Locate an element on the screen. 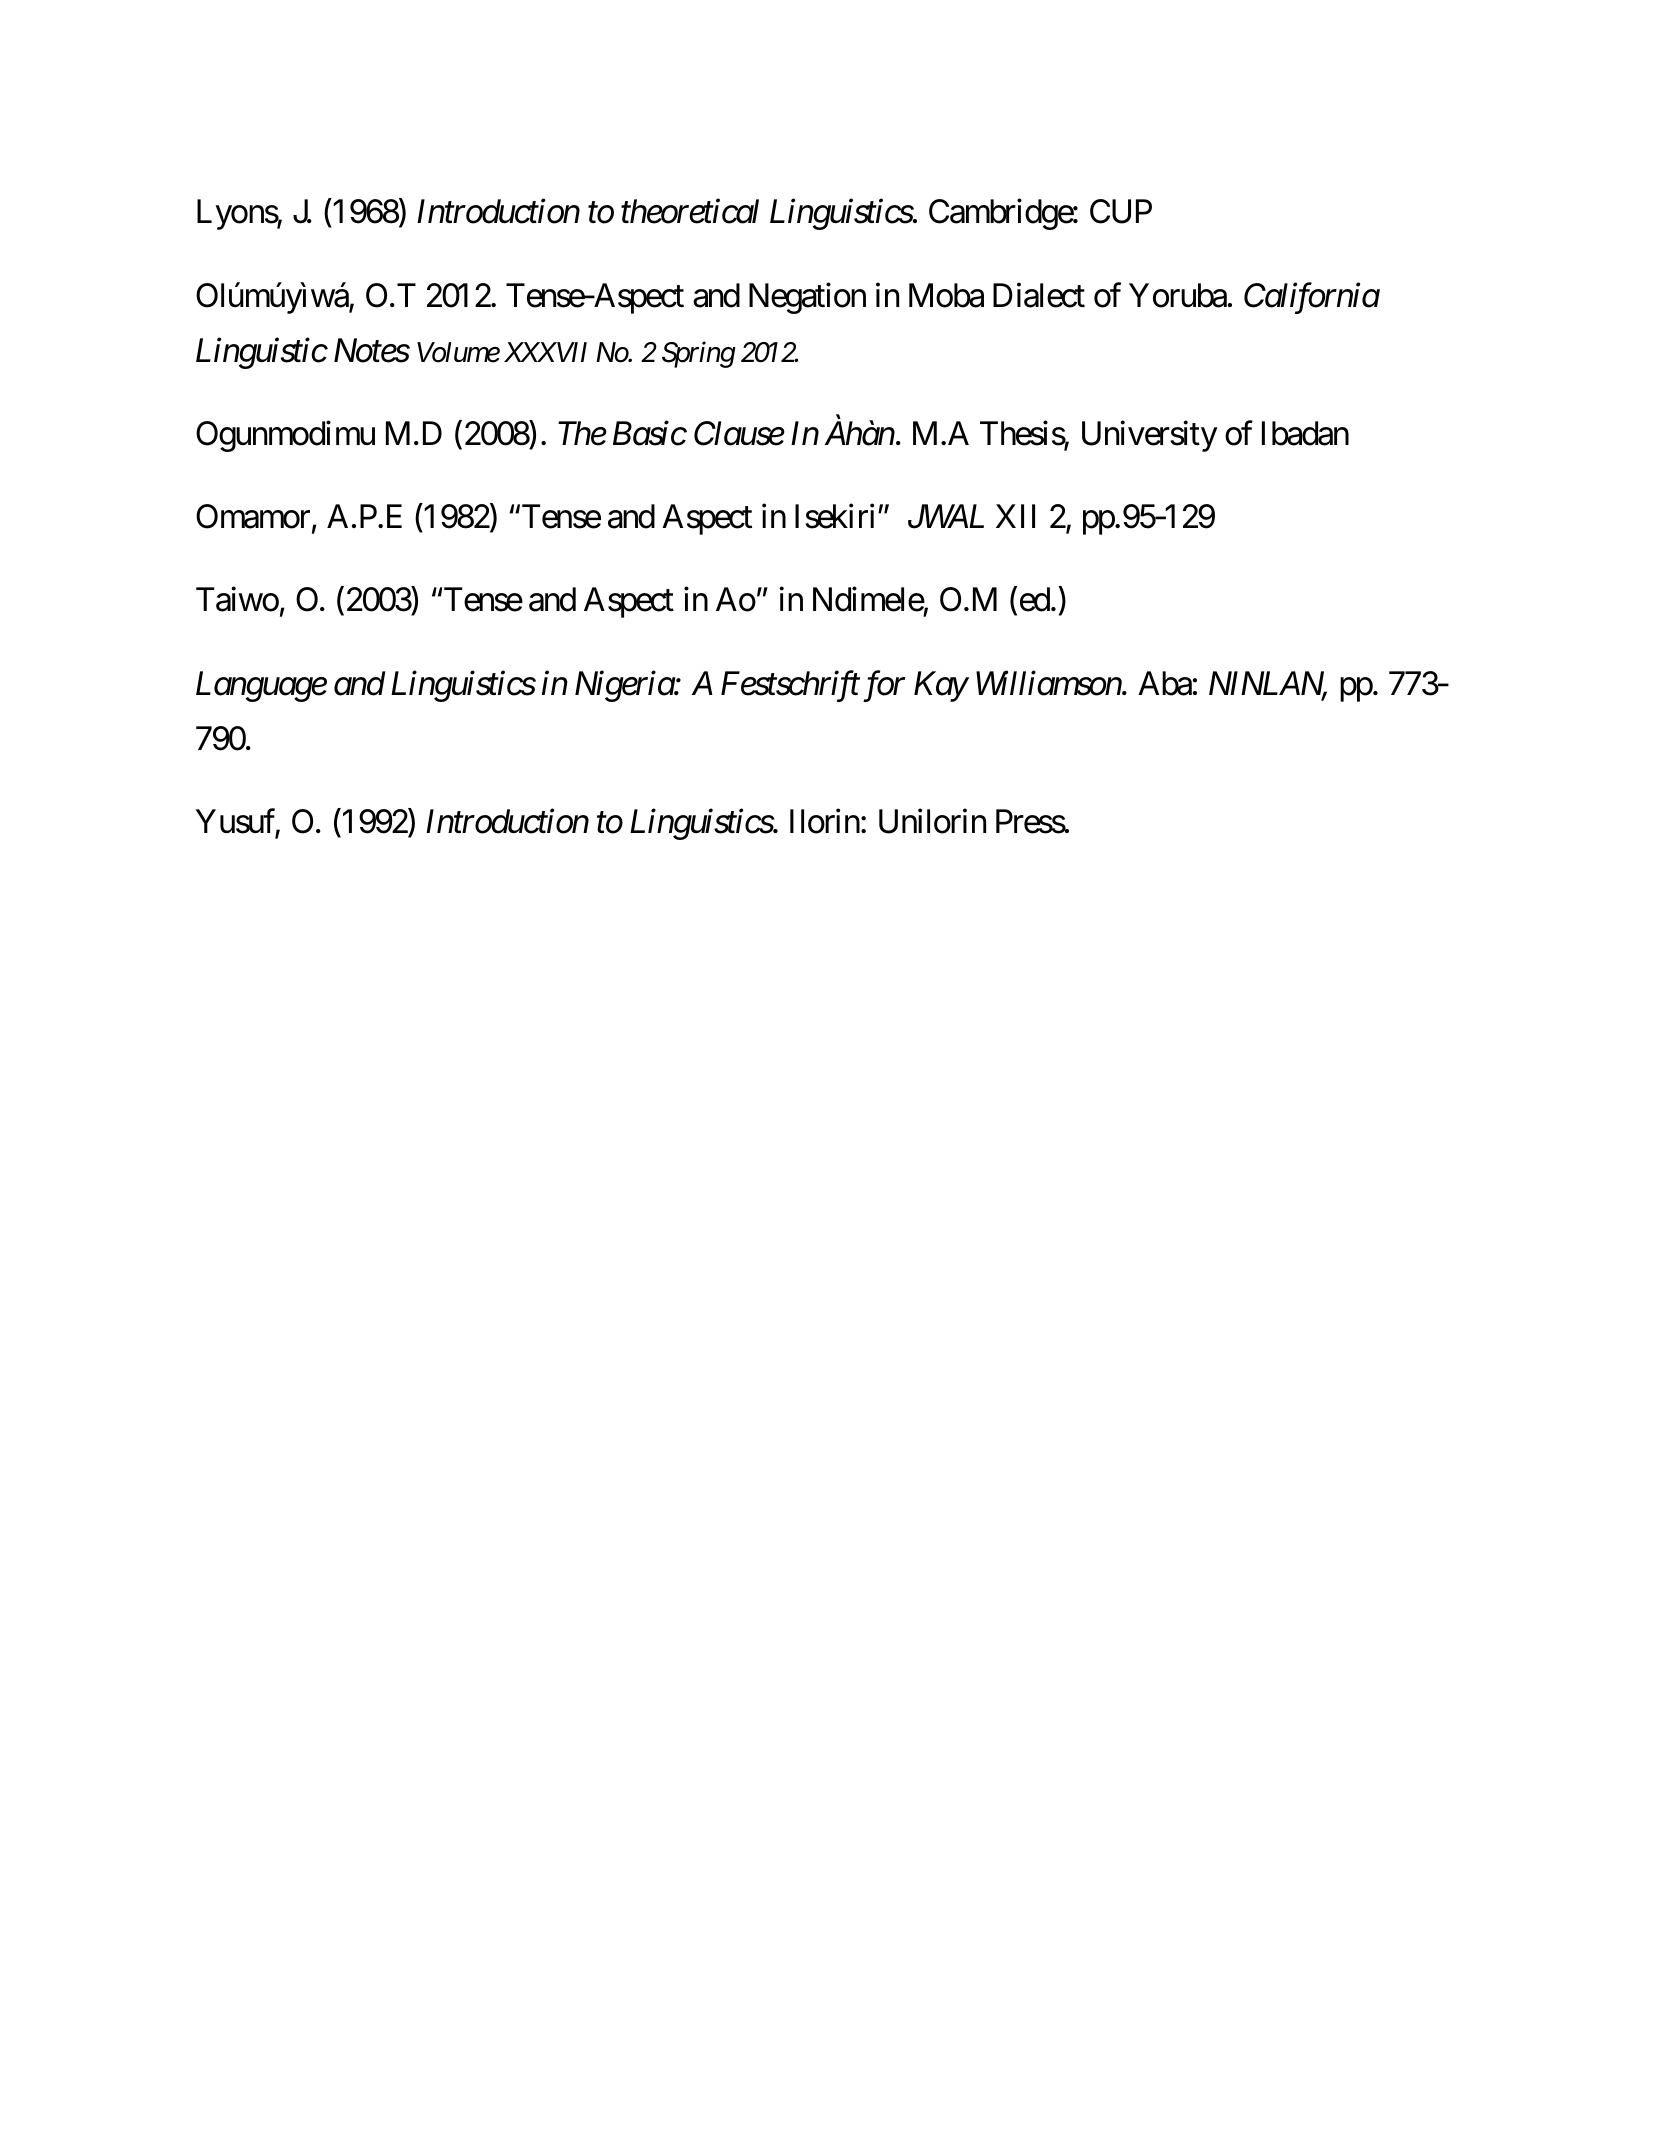 This screenshot has width=1656, height=2143. Aba is located at coordinates (1165, 683).
